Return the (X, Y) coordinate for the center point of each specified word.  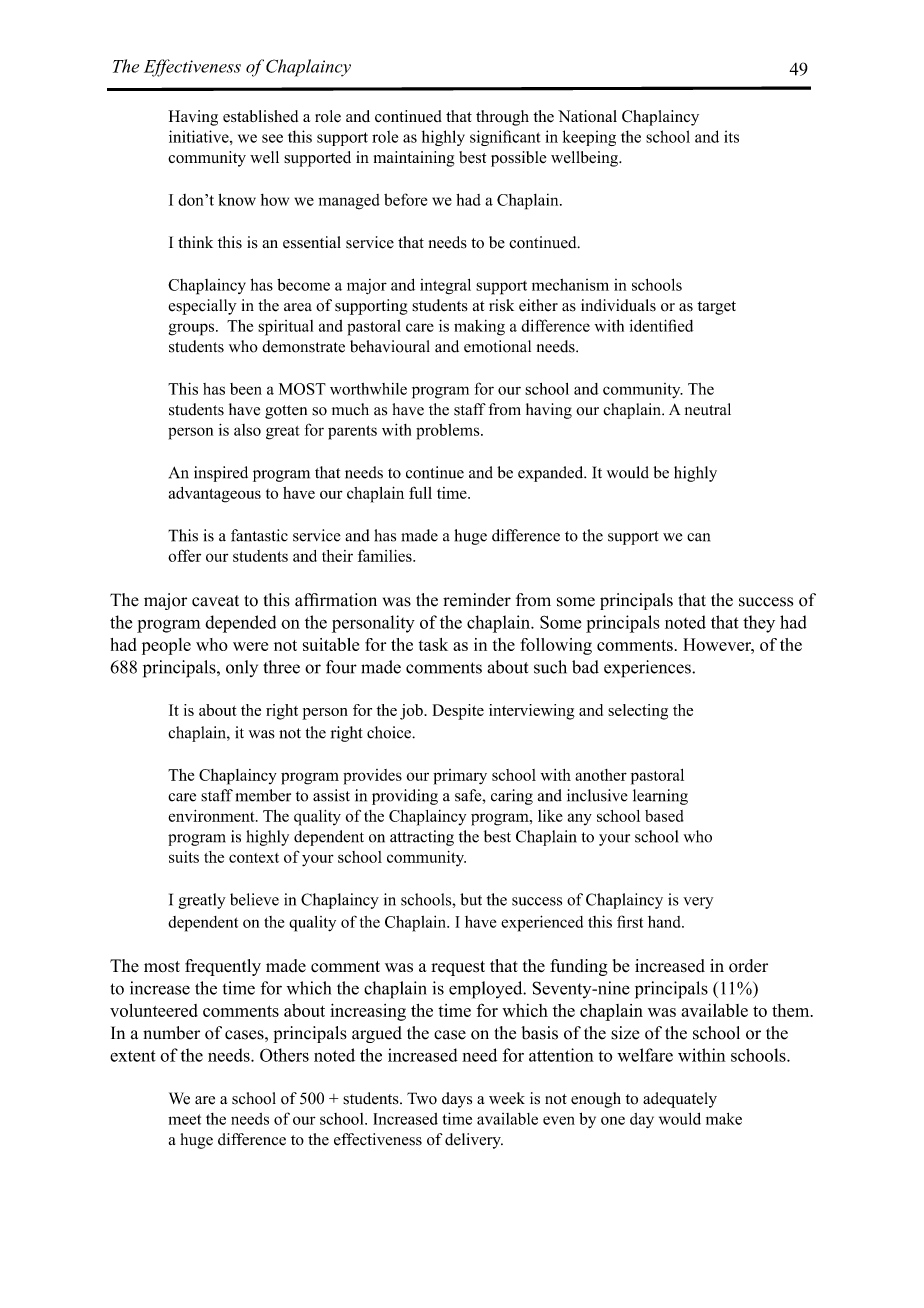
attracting (422, 838)
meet (184, 1119)
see (272, 138)
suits (184, 857)
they (759, 624)
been (246, 389)
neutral (708, 409)
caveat (215, 601)
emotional (497, 346)
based (664, 816)
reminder (477, 600)
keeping (589, 138)
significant (505, 138)
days (457, 1100)
